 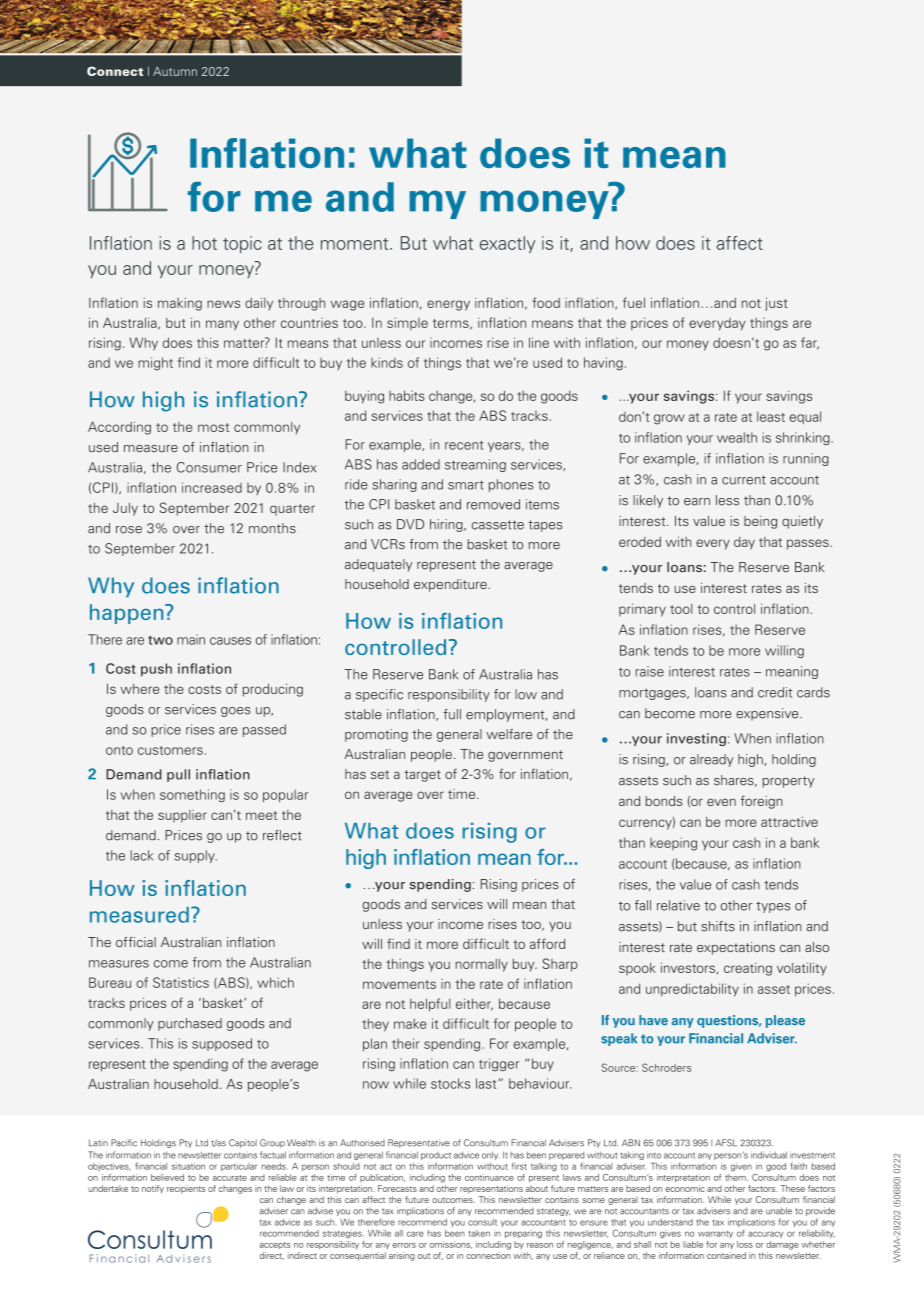 I want to click on taken, so click(x=479, y=1233).
